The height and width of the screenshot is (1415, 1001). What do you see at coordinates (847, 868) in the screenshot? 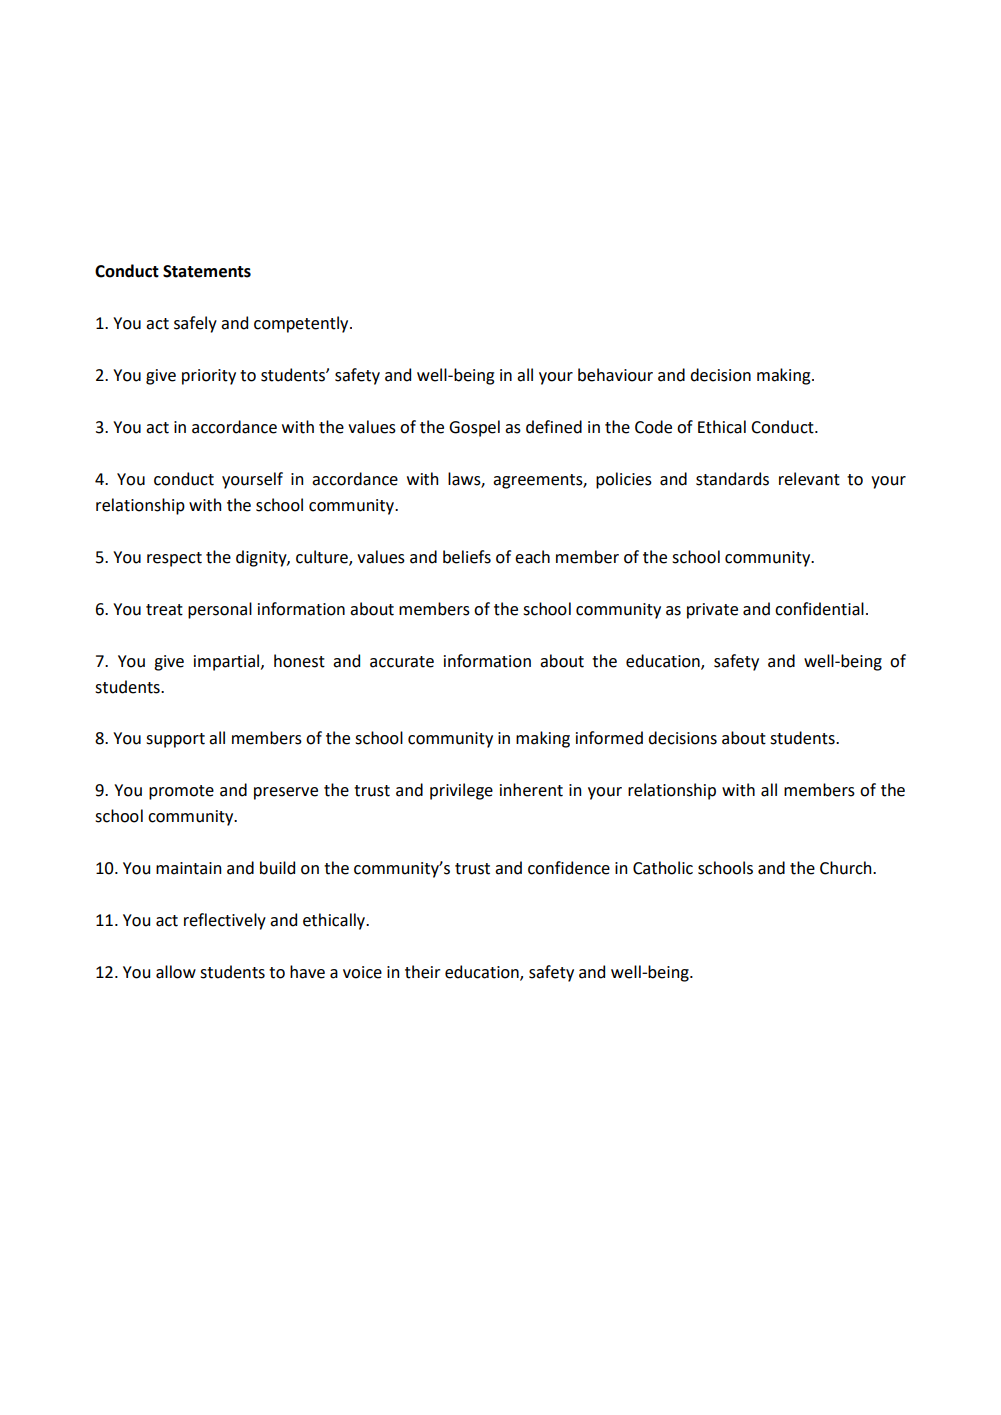
I see `Church` at bounding box center [847, 868].
